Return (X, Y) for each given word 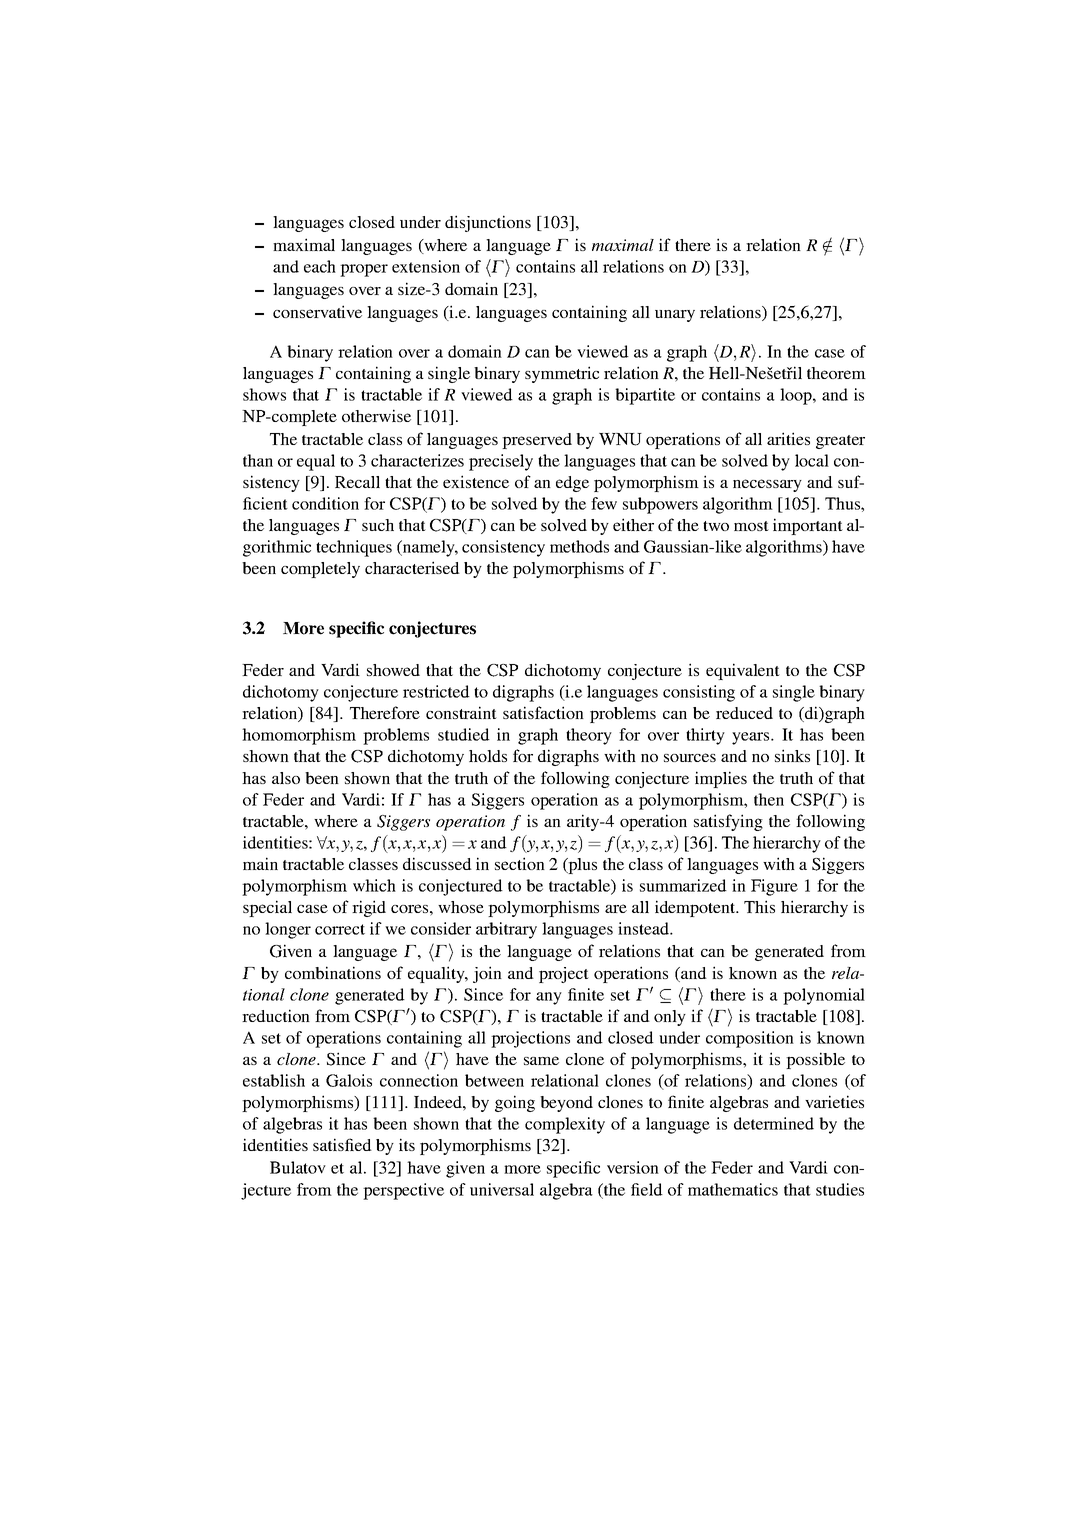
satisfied (342, 1144)
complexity (565, 1125)
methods (579, 546)
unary (675, 316)
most (751, 526)
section (520, 863)
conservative (317, 311)
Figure (774, 887)
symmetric (562, 374)
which (374, 885)
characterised (412, 567)
